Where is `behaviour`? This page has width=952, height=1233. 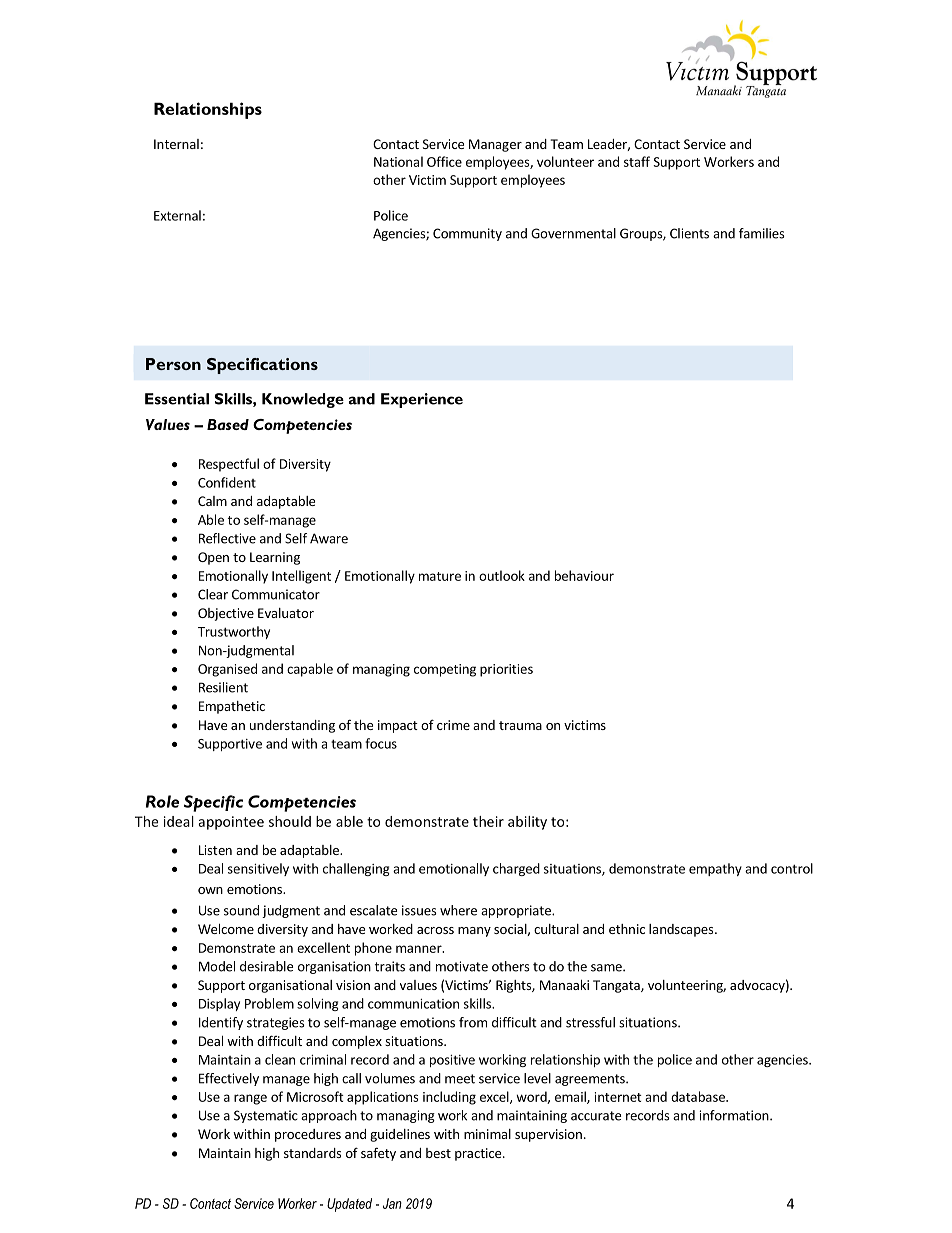 behaviour is located at coordinates (584, 575).
